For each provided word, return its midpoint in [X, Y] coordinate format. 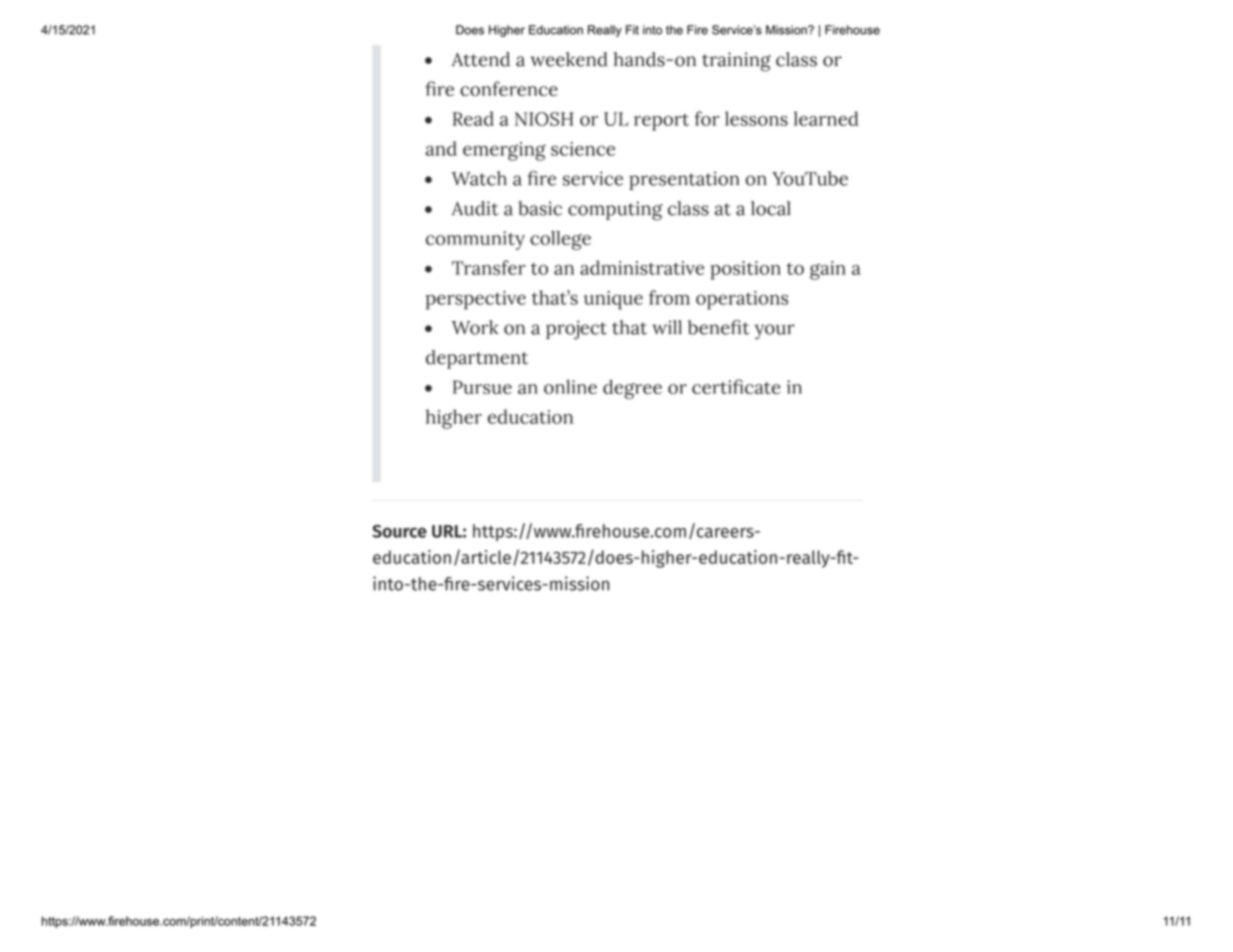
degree [632, 389]
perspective [476, 300]
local [771, 208]
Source [399, 531]
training [736, 62]
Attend [481, 59]
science [583, 149]
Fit [632, 30]
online [570, 387]
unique [613, 300]
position [746, 270]
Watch [479, 178]
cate [763, 388]
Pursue [482, 387]
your [774, 332]
